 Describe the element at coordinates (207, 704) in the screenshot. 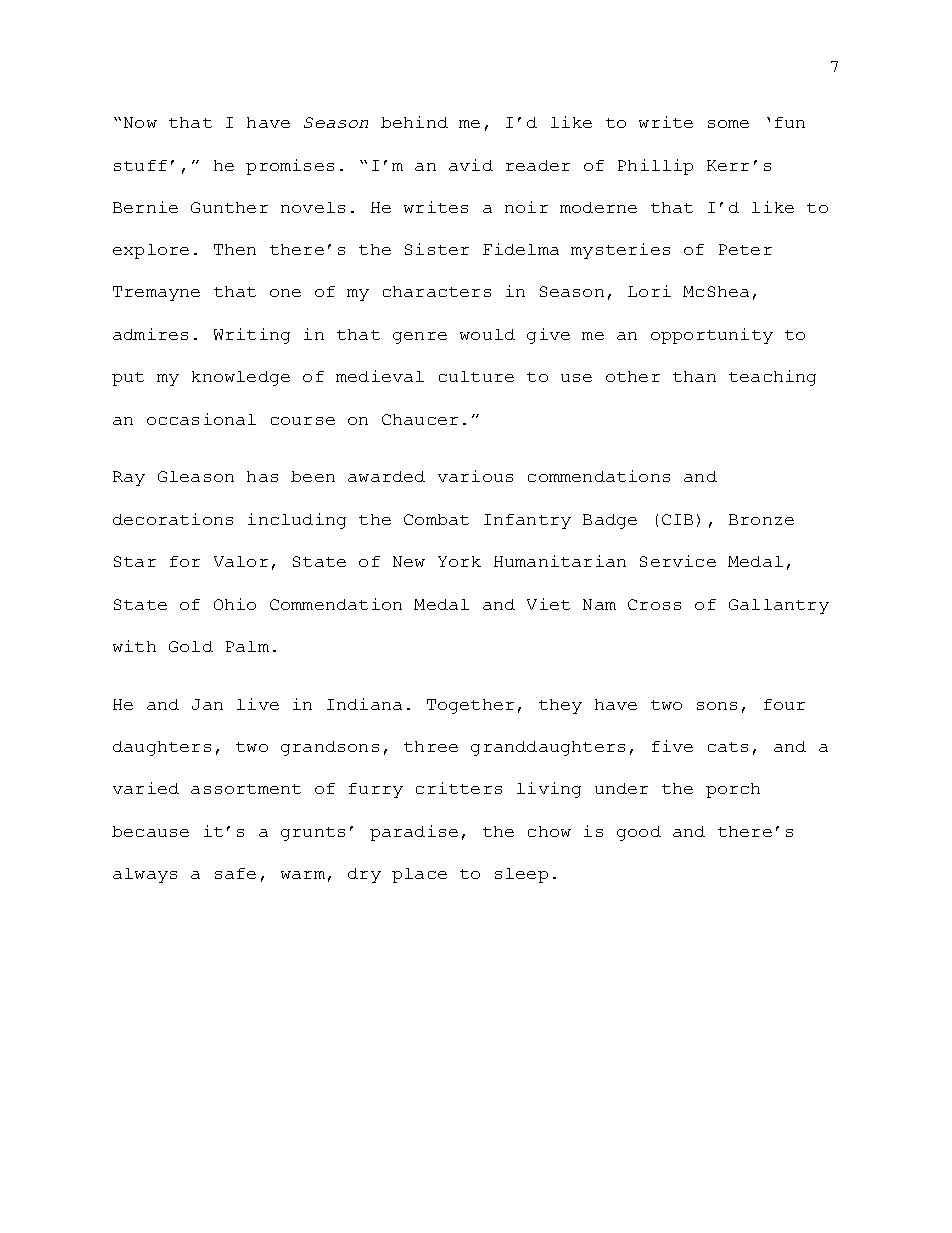

I see `Jan` at that location.
